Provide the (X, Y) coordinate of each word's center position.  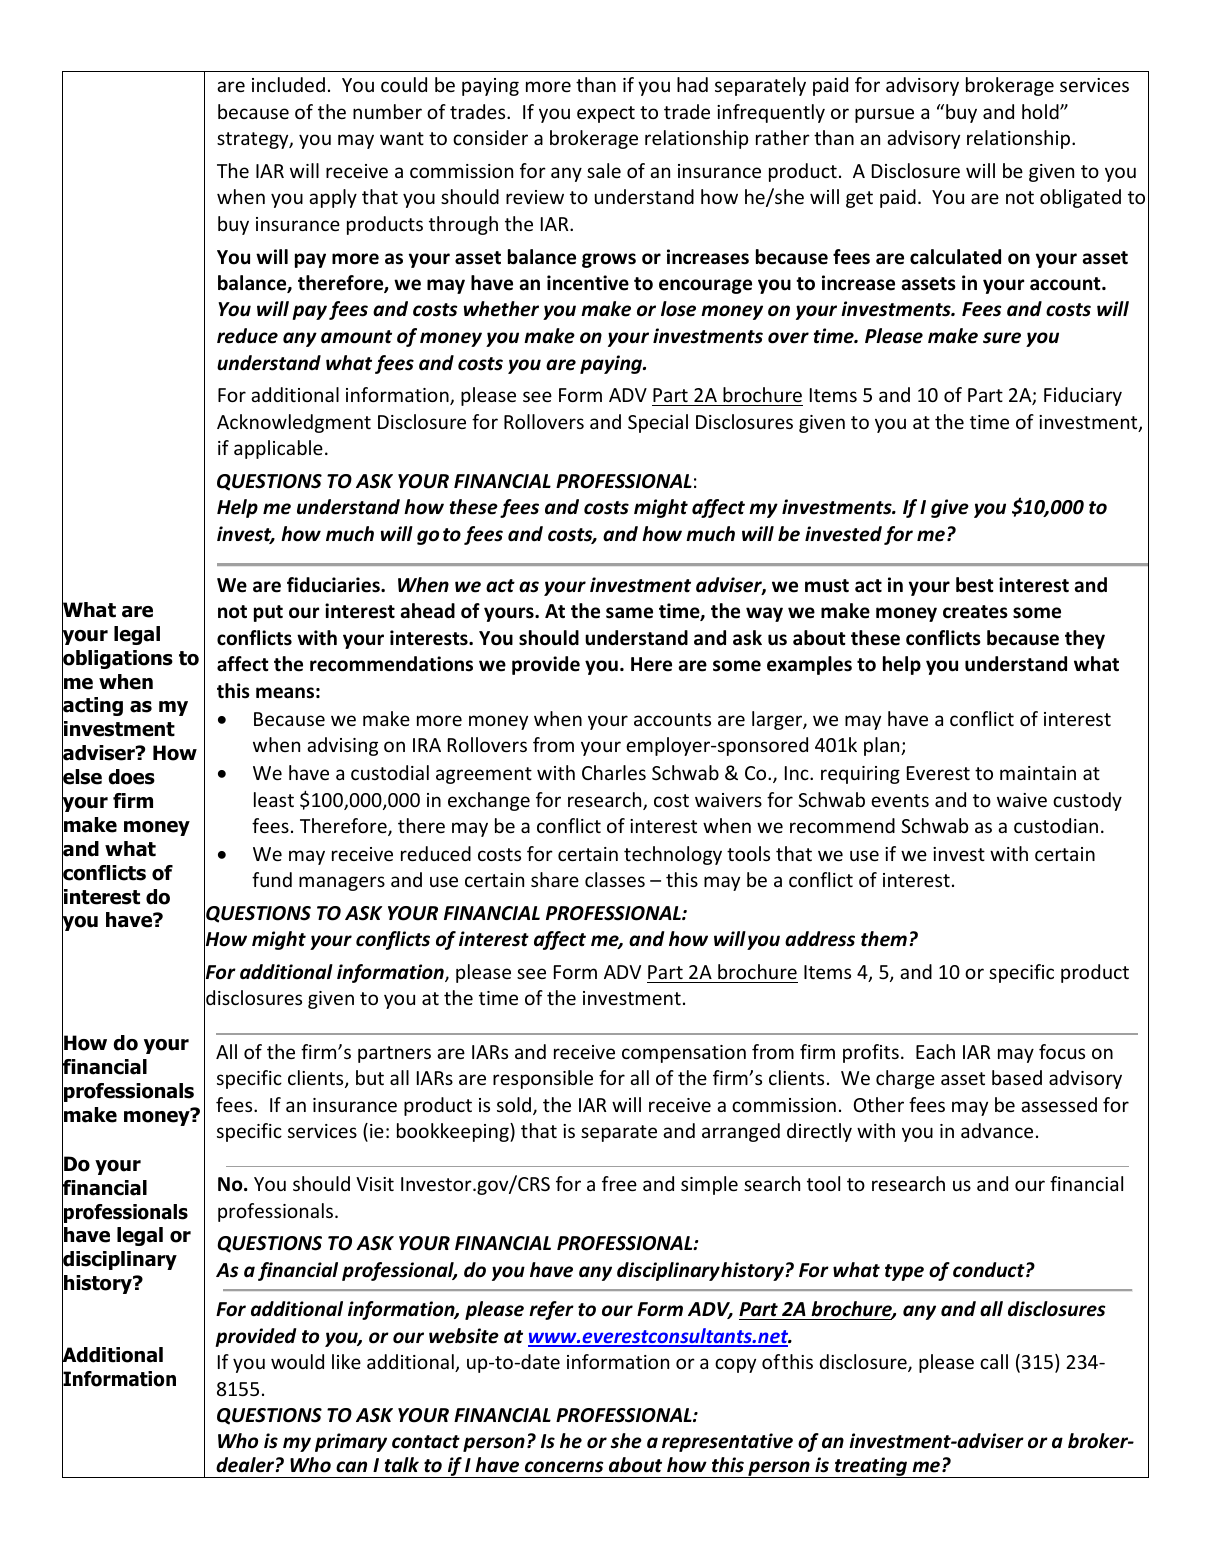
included (288, 84)
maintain (1038, 773)
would (297, 1361)
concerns (564, 1467)
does (131, 777)
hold (1041, 111)
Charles (614, 772)
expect (606, 114)
